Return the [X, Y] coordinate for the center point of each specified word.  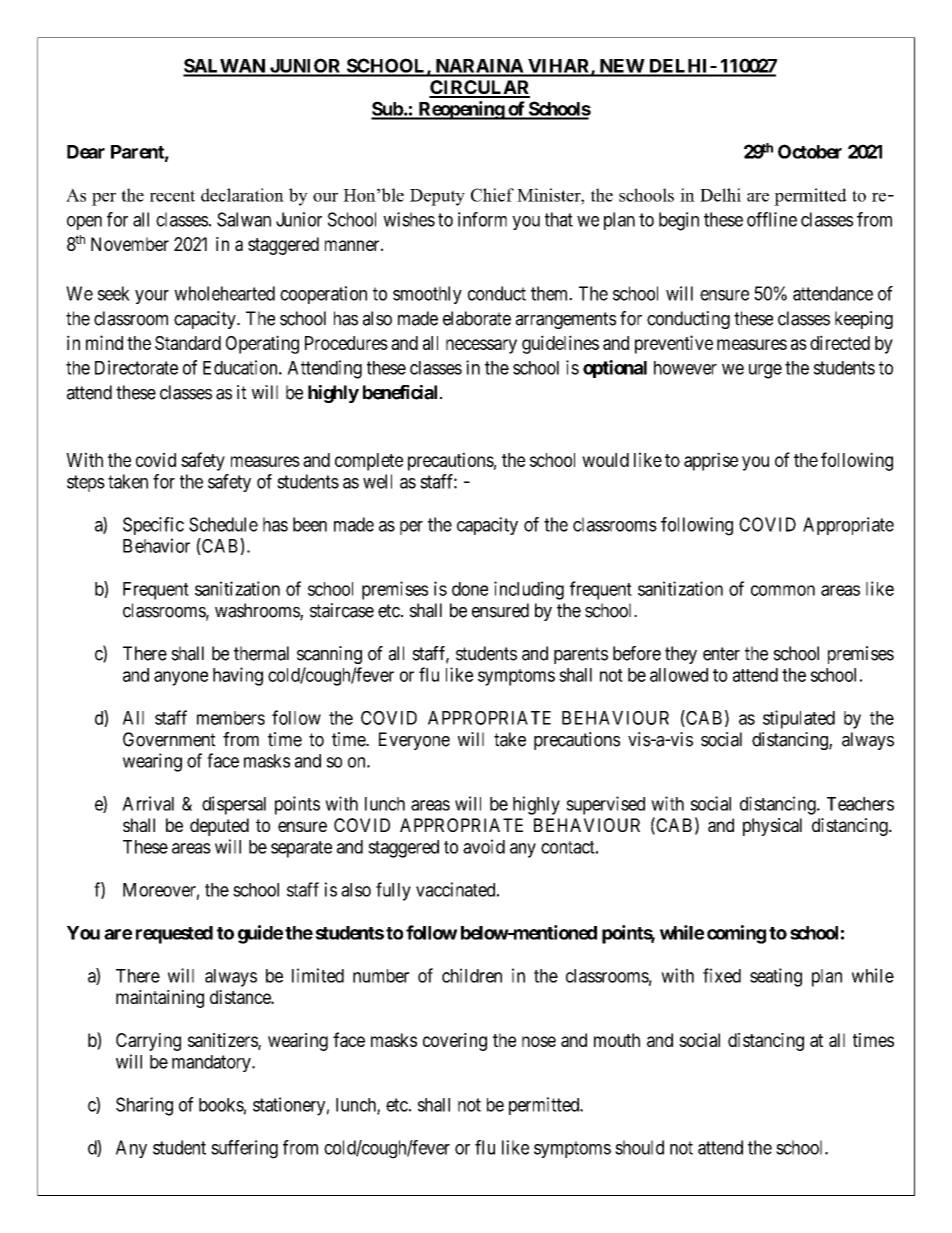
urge [765, 371]
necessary [481, 346]
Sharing [144, 1106]
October [810, 151]
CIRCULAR [479, 88]
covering [455, 1042]
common [783, 590]
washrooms [258, 611]
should [639, 1147]
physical [772, 827]
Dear [86, 152]
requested [174, 935]
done [470, 589]
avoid [484, 846]
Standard [188, 343]
